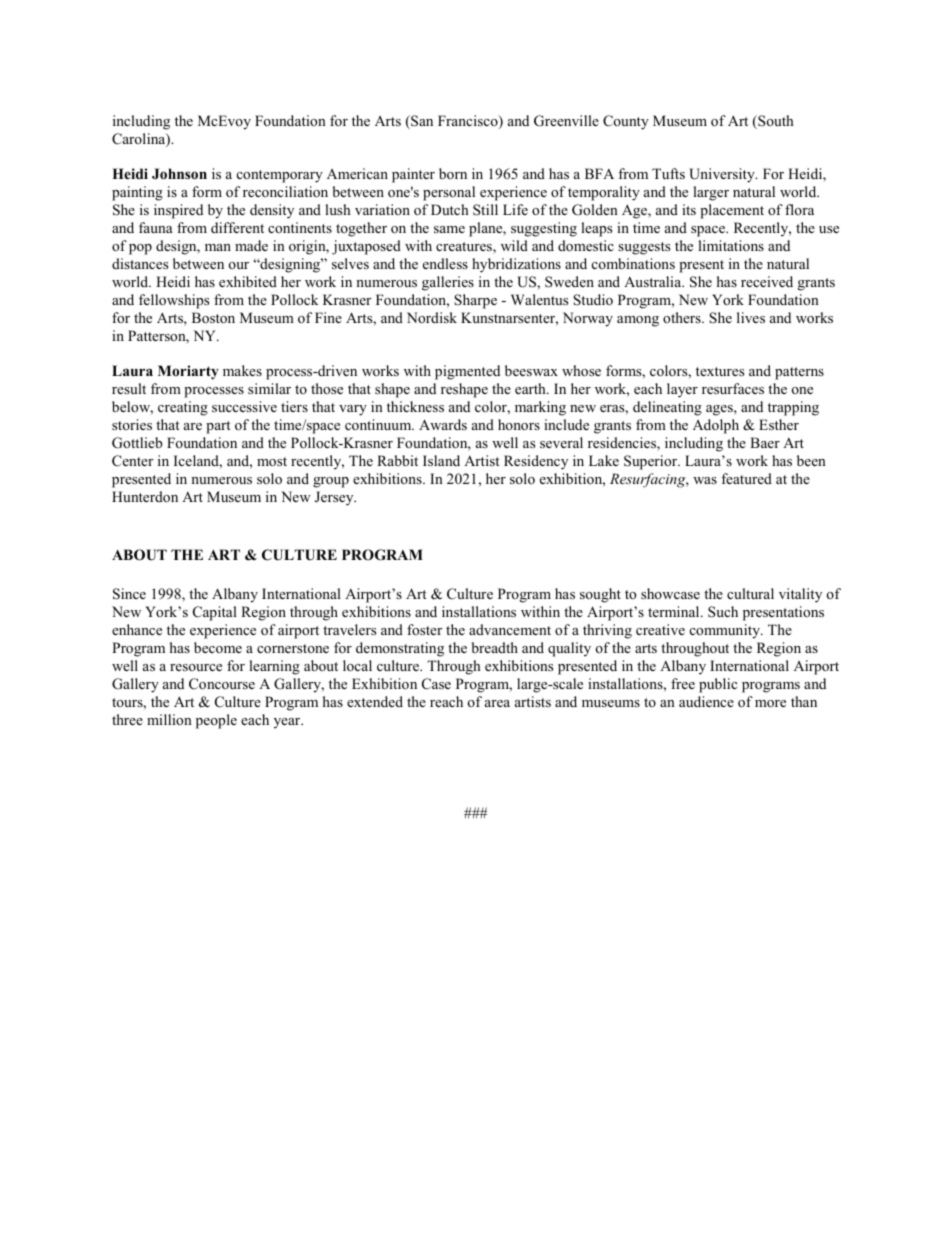 Image resolution: width=952 pixels, height=1233 pixels. I want to click on people, so click(216, 721).
